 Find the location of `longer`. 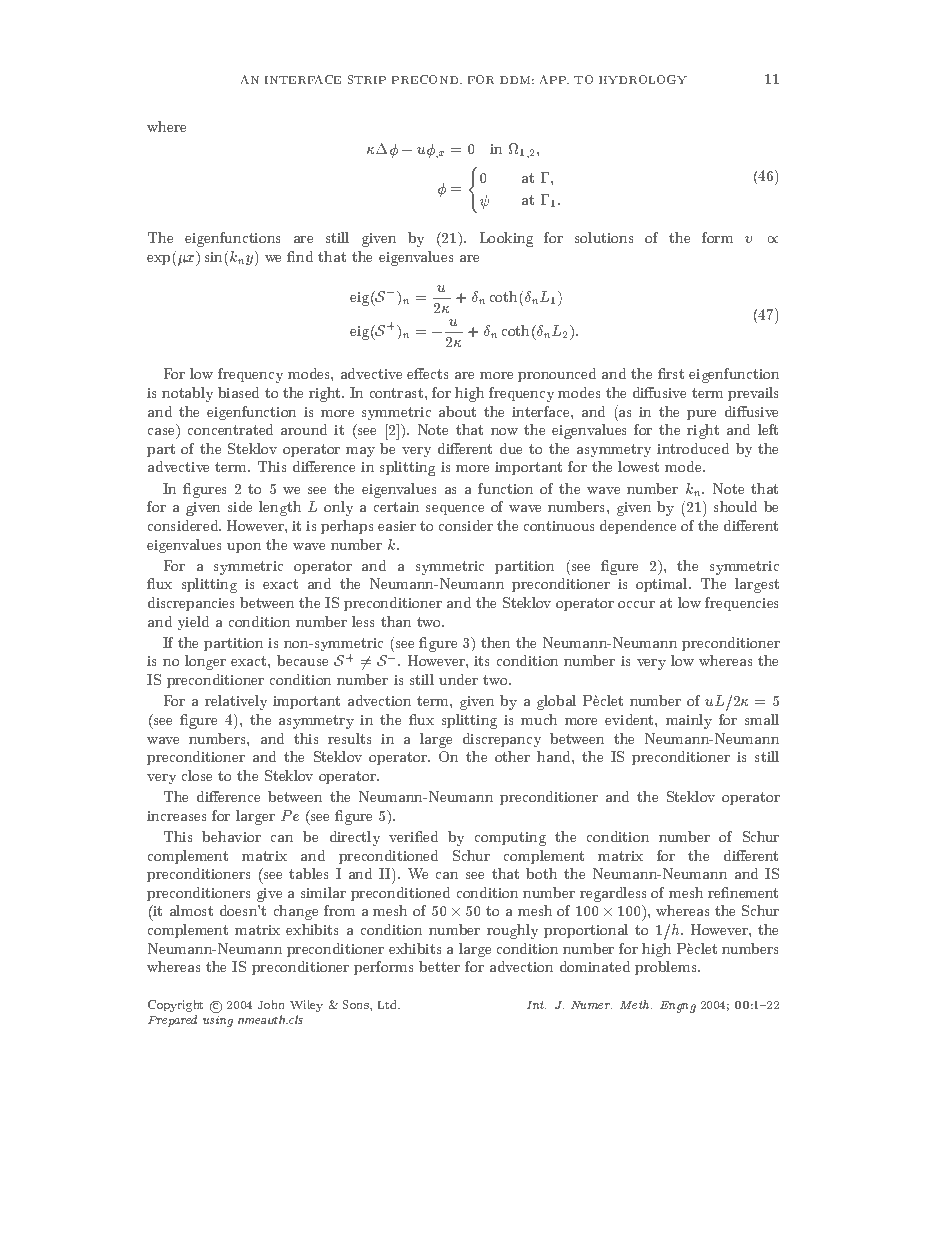

longer is located at coordinates (205, 662).
